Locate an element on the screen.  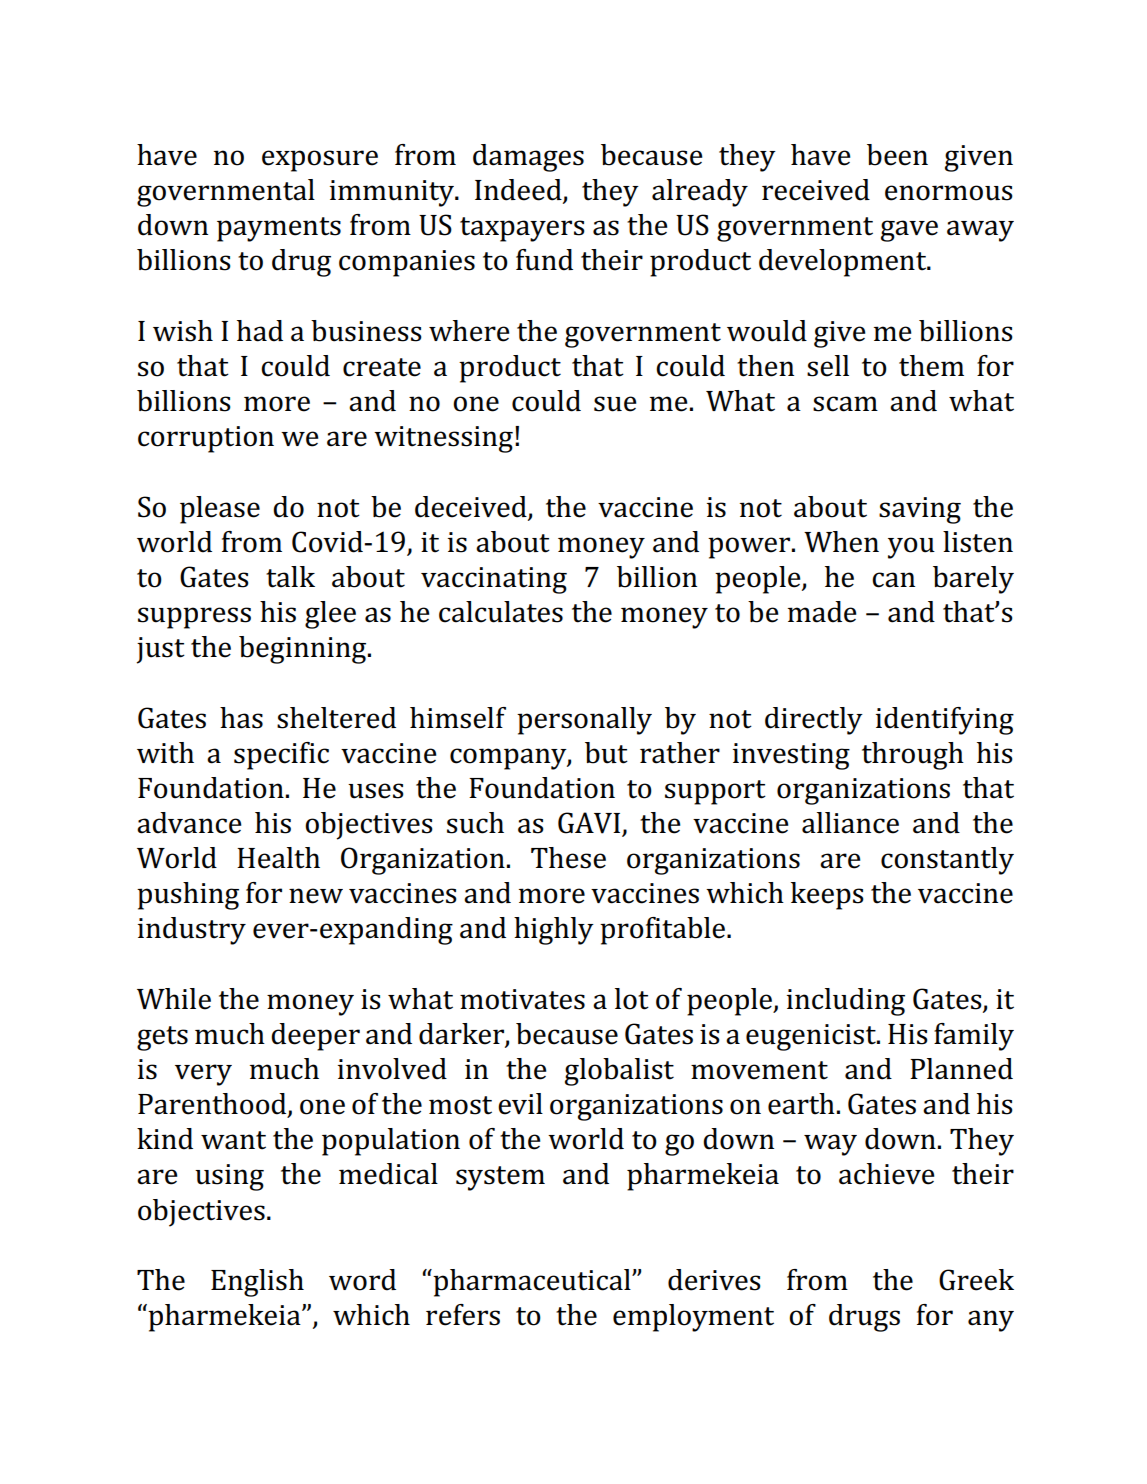
sue is located at coordinates (615, 404).
